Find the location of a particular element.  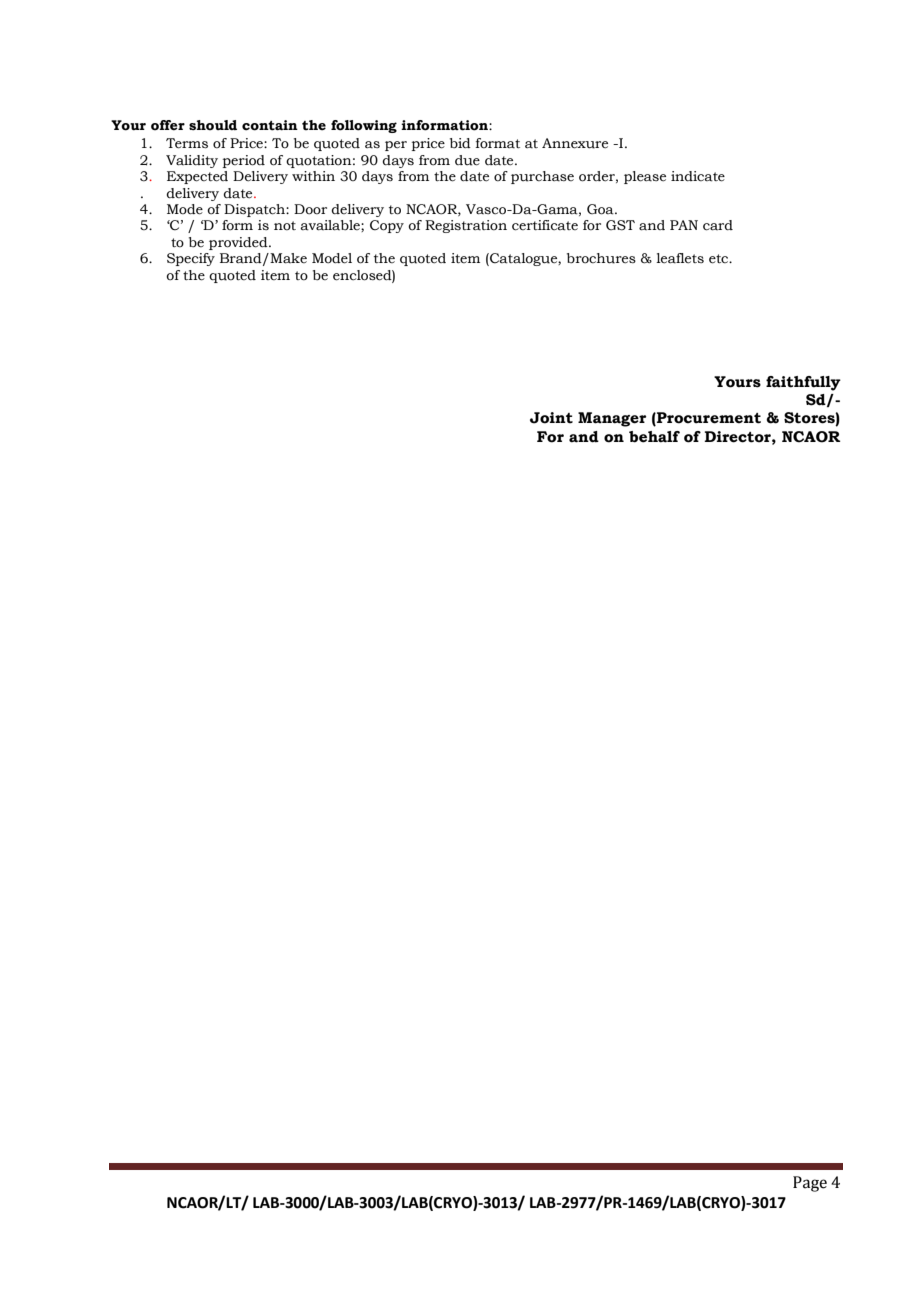

Manager is located at coordinates (612, 419).
